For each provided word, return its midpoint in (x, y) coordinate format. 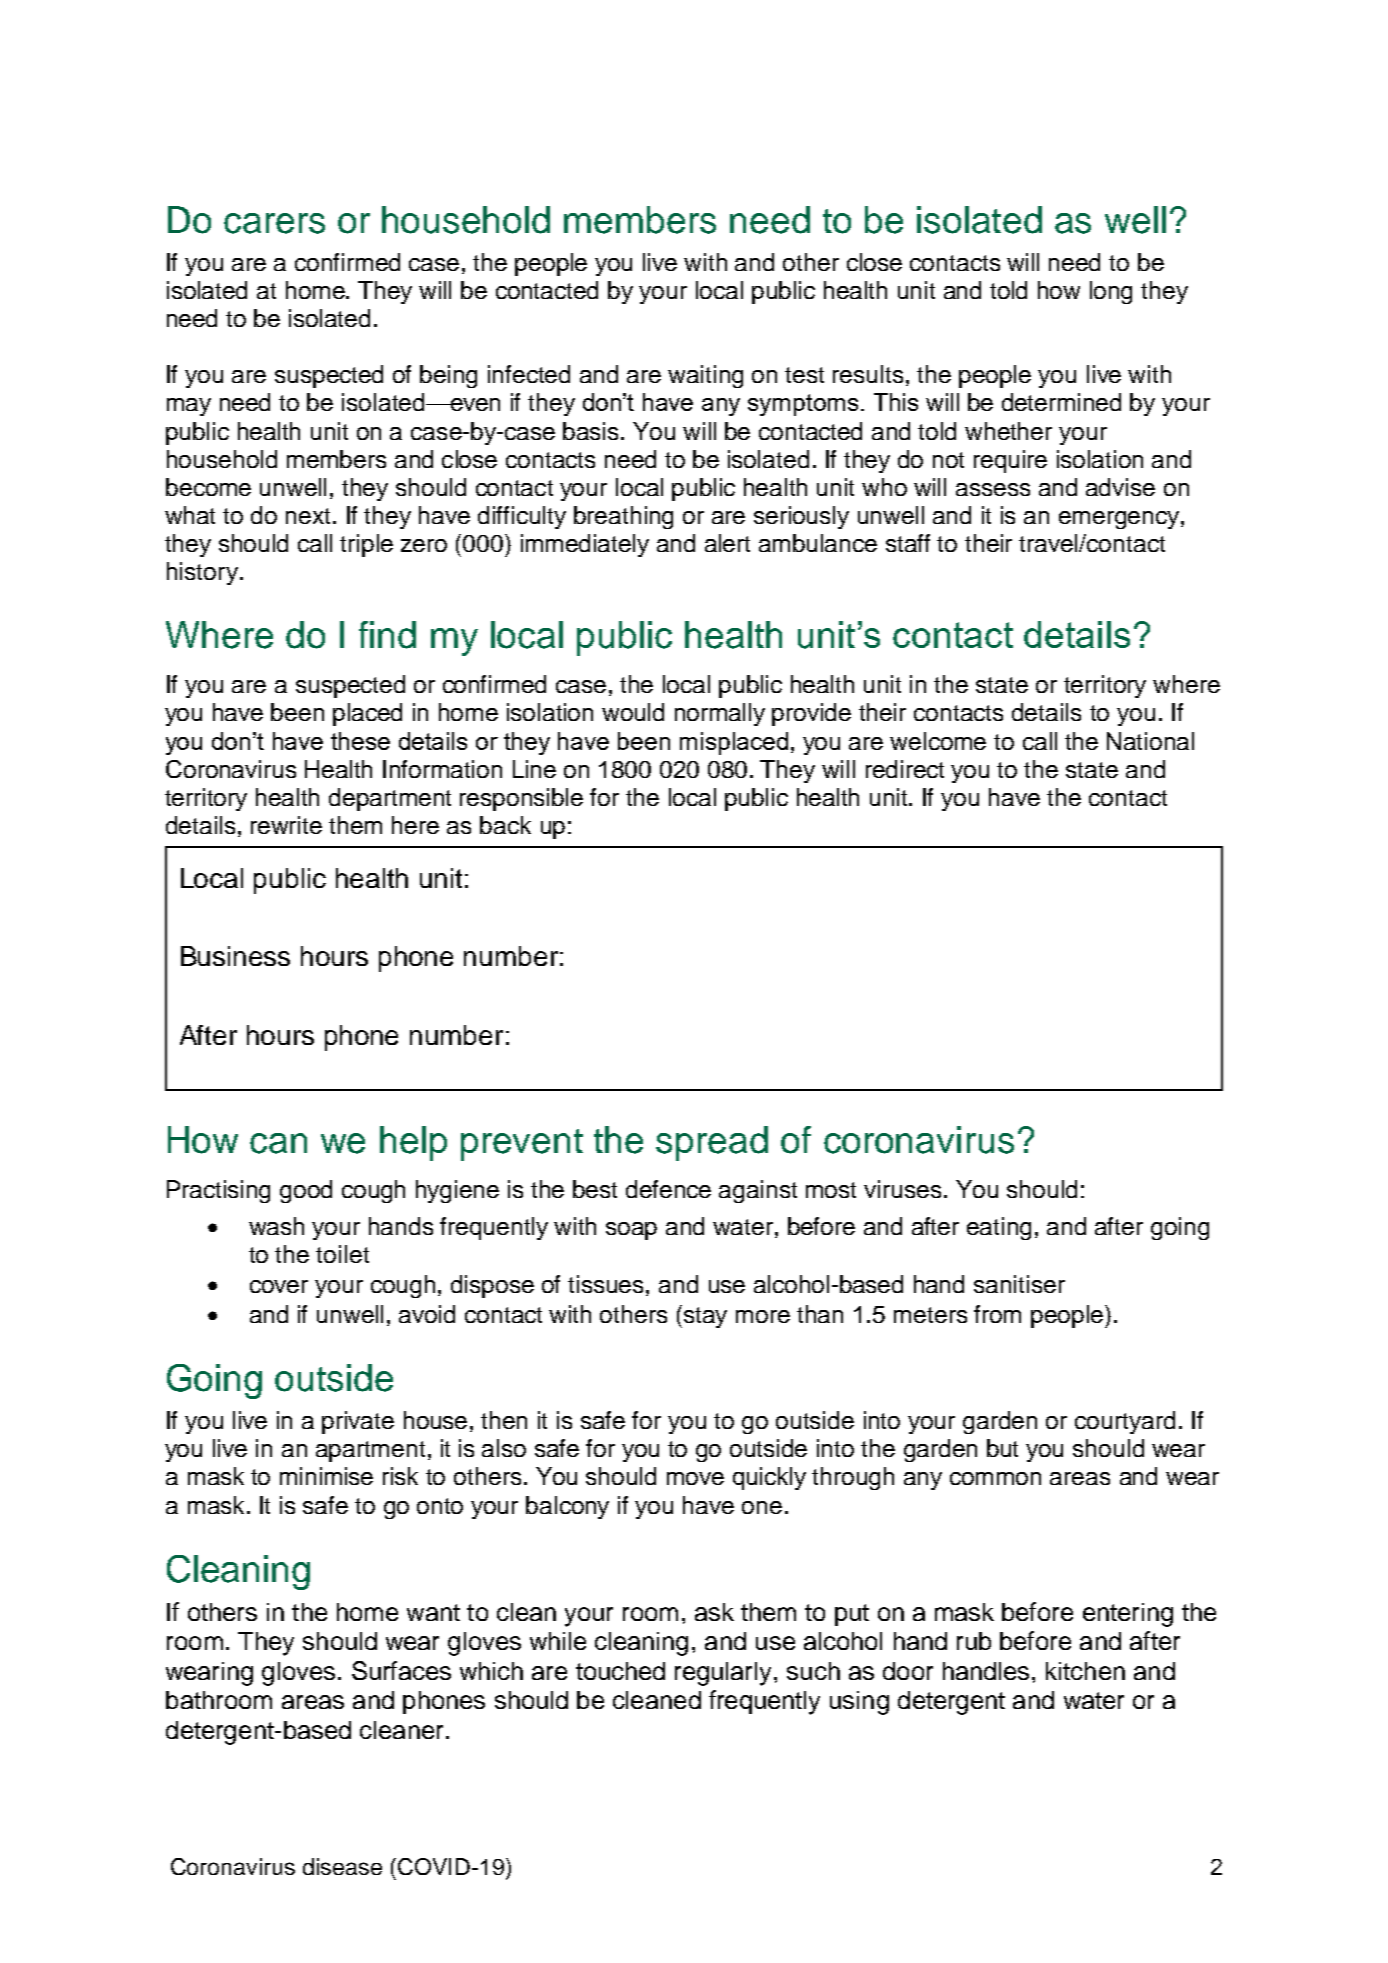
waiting (705, 376)
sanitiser (1019, 1284)
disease (342, 1866)
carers (274, 223)
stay (705, 1317)
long (1111, 292)
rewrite (286, 825)
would (633, 712)
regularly (725, 1674)
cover (279, 1286)
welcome (938, 741)
